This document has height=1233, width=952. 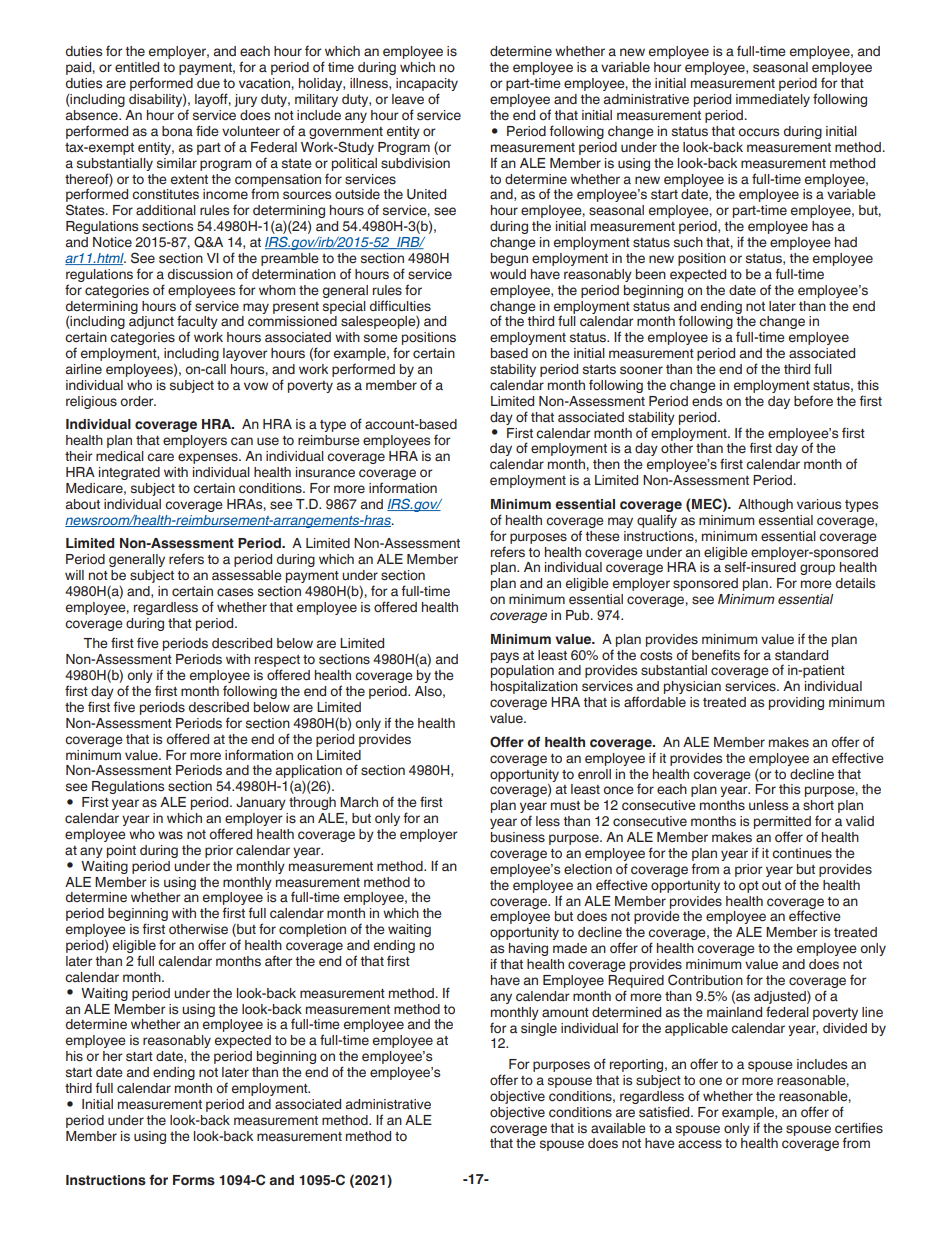 I want to click on available, so click(x=618, y=1128).
